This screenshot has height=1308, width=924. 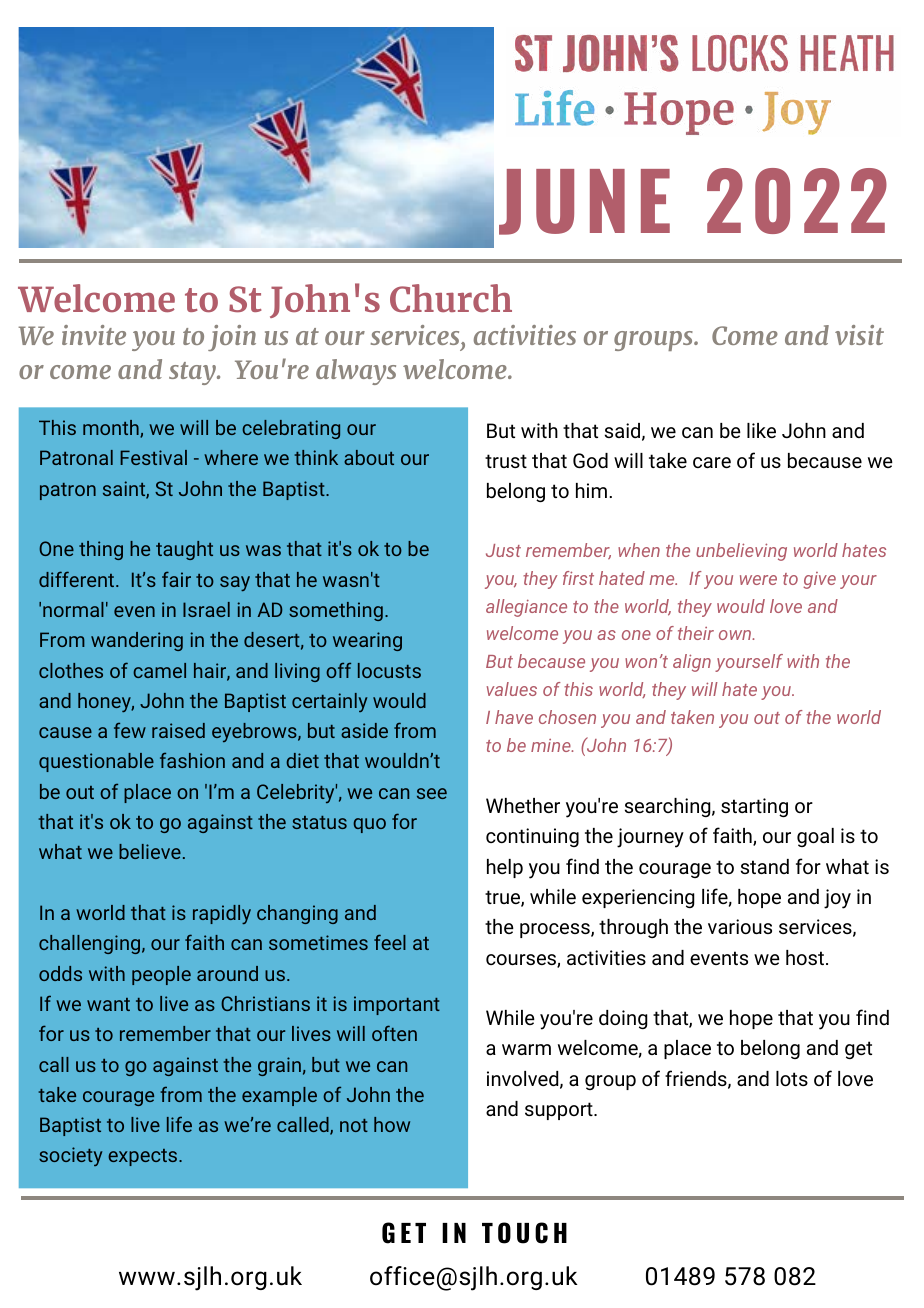 What do you see at coordinates (184, 550) in the screenshot?
I see `taught` at bounding box center [184, 550].
